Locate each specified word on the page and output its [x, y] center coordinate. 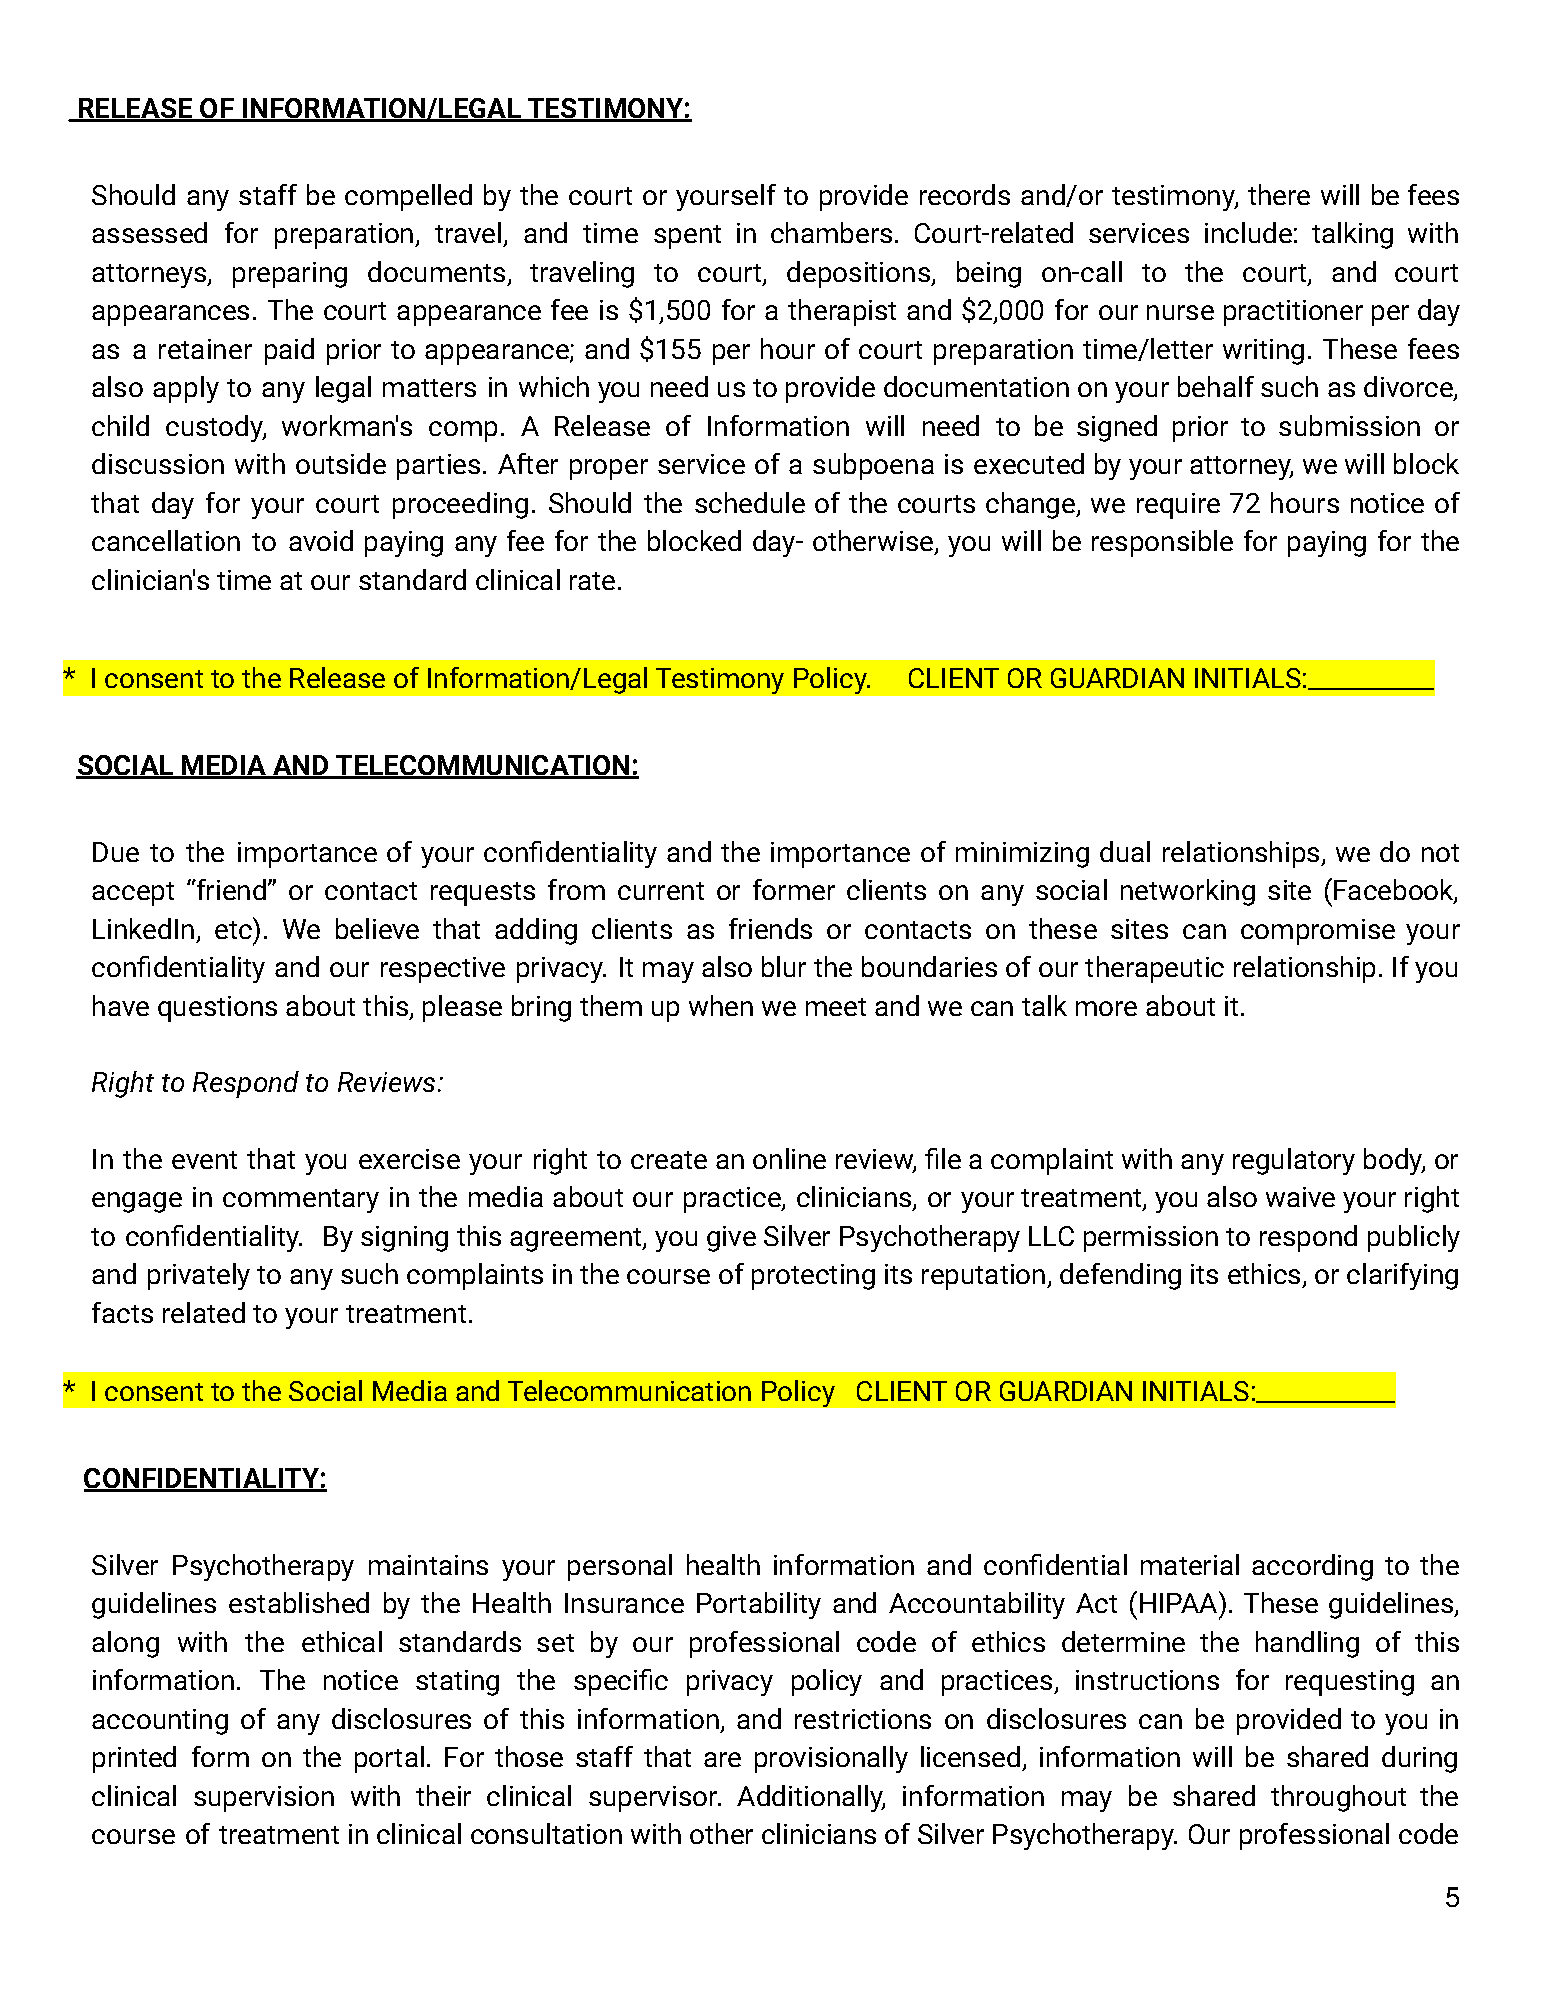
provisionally [831, 1759]
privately [199, 1276]
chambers [831, 232]
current [661, 891]
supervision [264, 1799]
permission [1151, 1239]
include [1248, 232]
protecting [813, 1277]
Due [116, 852]
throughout [1338, 1798]
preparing [290, 275]
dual [1125, 851]
